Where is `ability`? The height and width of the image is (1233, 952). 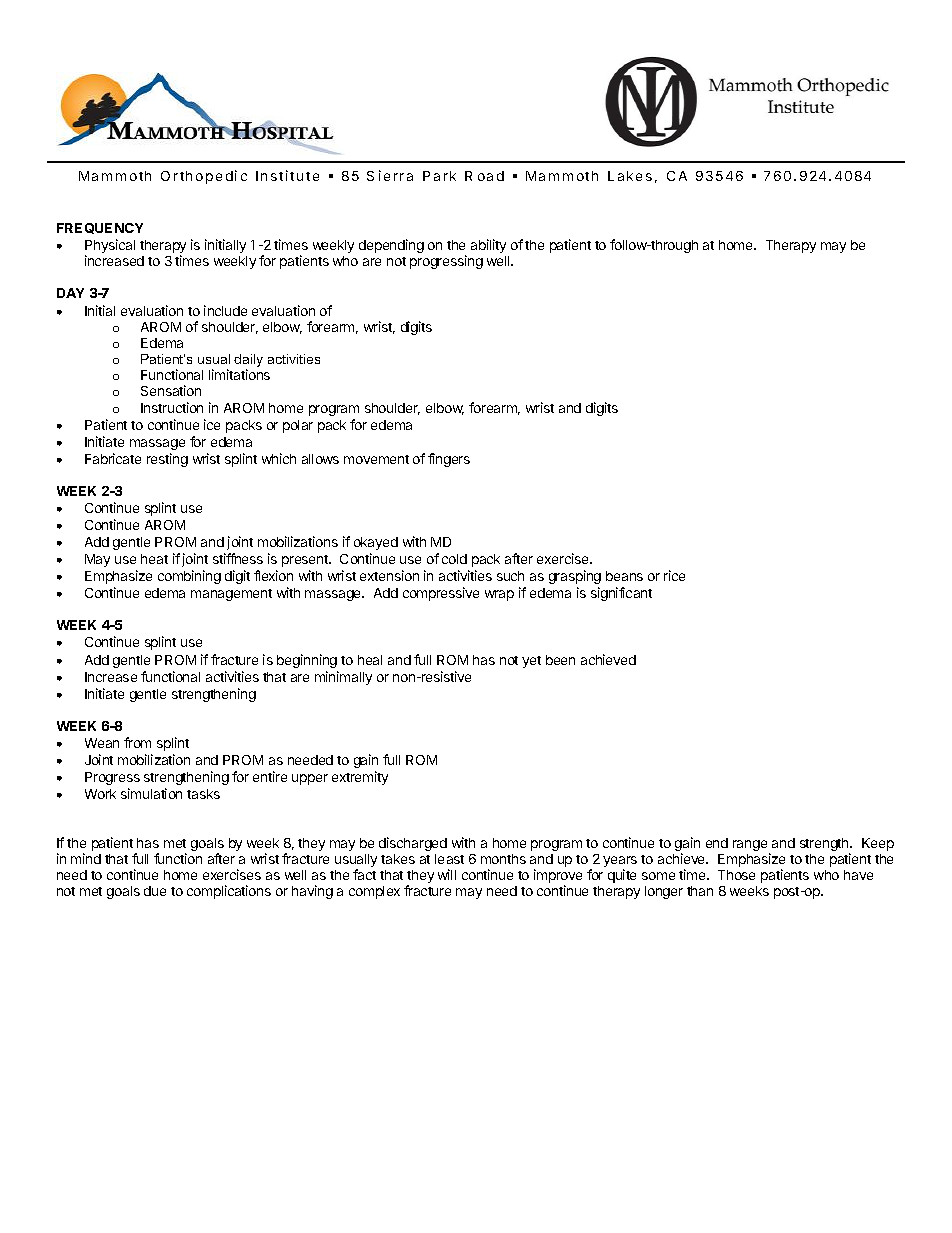 ability is located at coordinates (488, 246).
